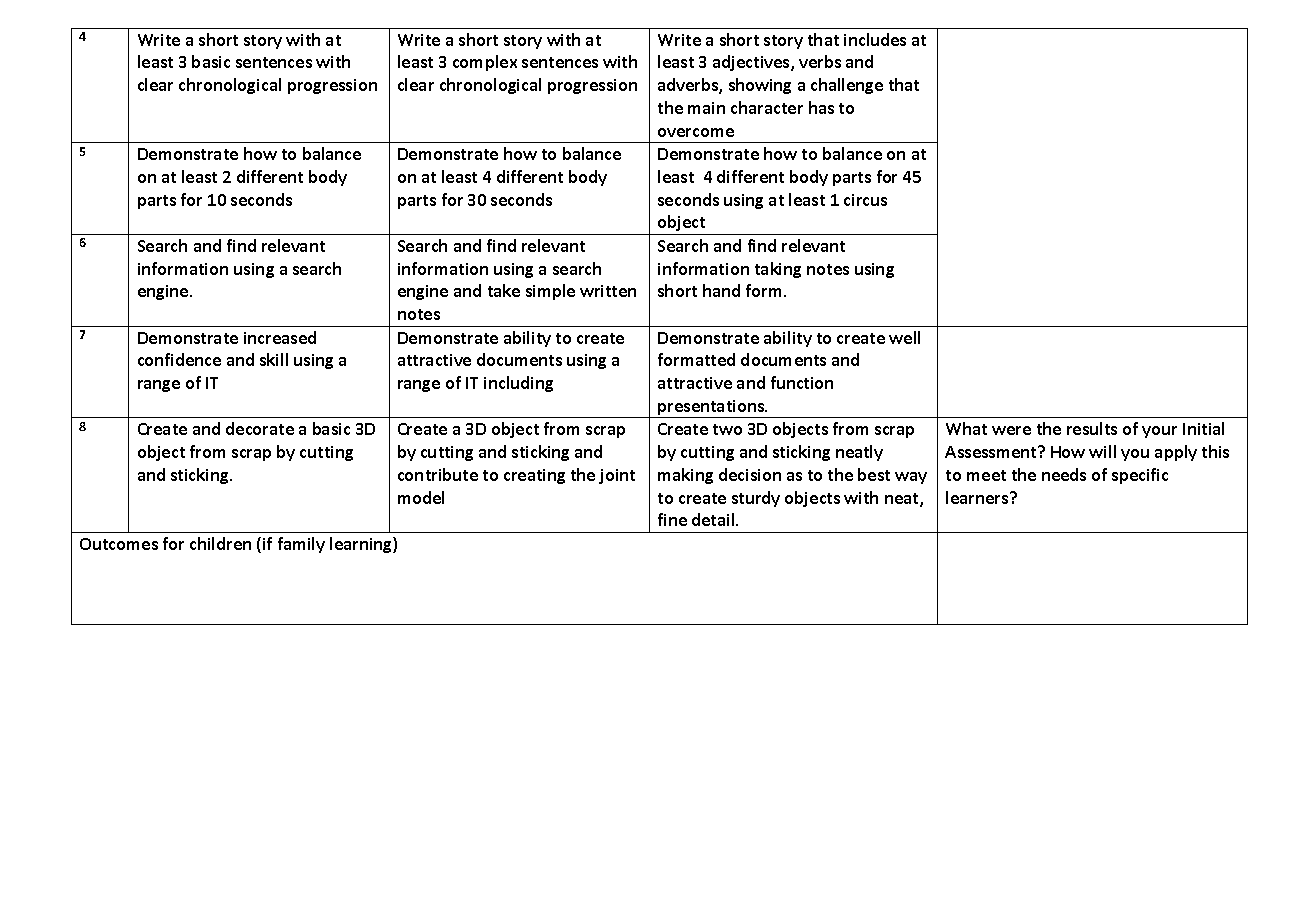  What do you see at coordinates (721, 290) in the document?
I see `hand` at bounding box center [721, 290].
